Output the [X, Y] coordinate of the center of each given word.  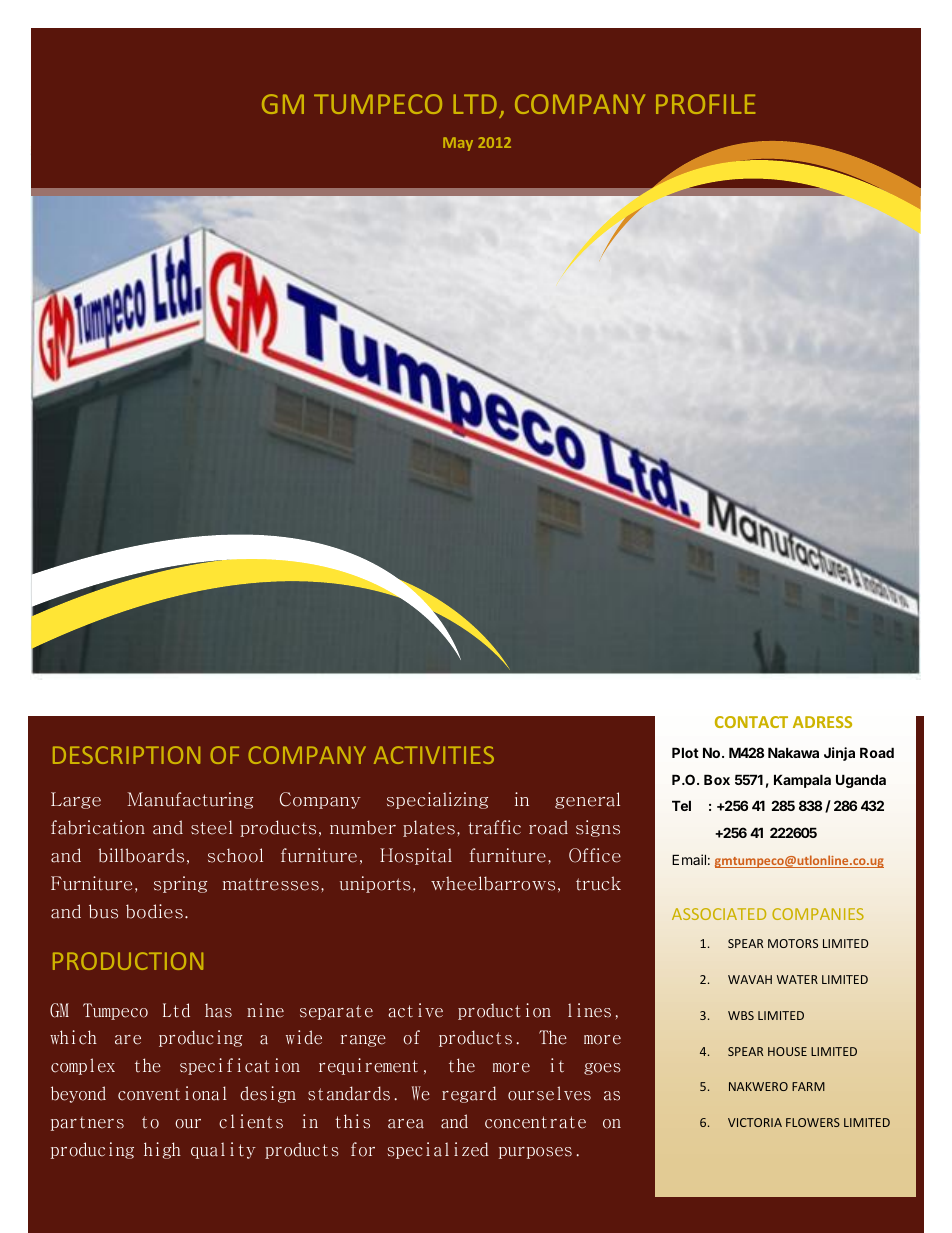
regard [469, 1094]
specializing [437, 800]
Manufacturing [190, 800]
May [458, 144]
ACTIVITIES [434, 755]
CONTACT [751, 722]
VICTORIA [755, 1122]
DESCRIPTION [126, 755]
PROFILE [705, 104]
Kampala [802, 781]
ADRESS [822, 722]
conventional [172, 1093]
